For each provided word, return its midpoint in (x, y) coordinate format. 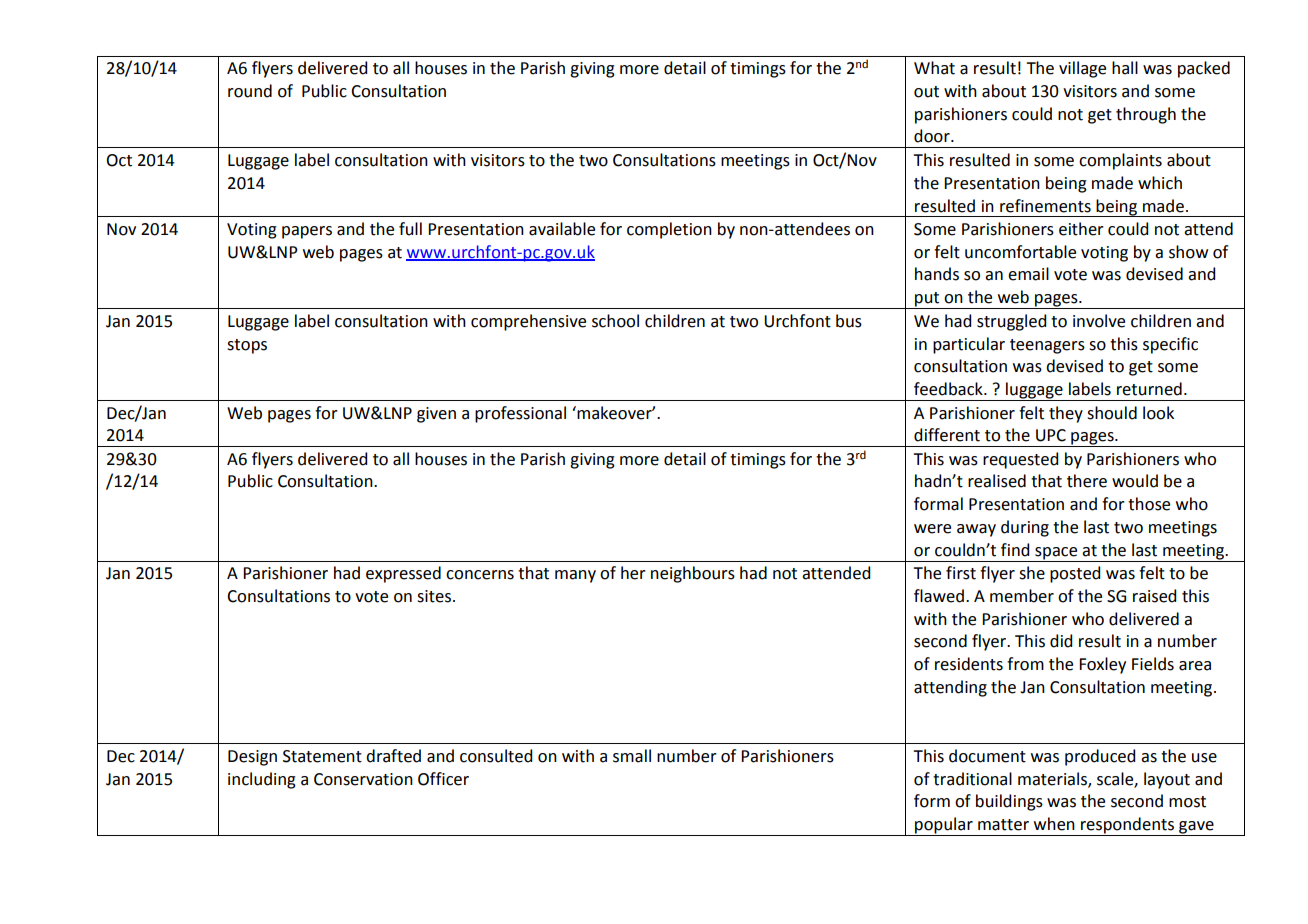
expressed (403, 574)
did (1061, 641)
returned (1149, 389)
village (1082, 69)
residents (969, 664)
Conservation (363, 779)
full (410, 229)
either (1081, 229)
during (1025, 528)
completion (669, 230)
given (436, 415)
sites (434, 596)
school (615, 321)
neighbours (693, 574)
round (250, 91)
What (934, 68)
